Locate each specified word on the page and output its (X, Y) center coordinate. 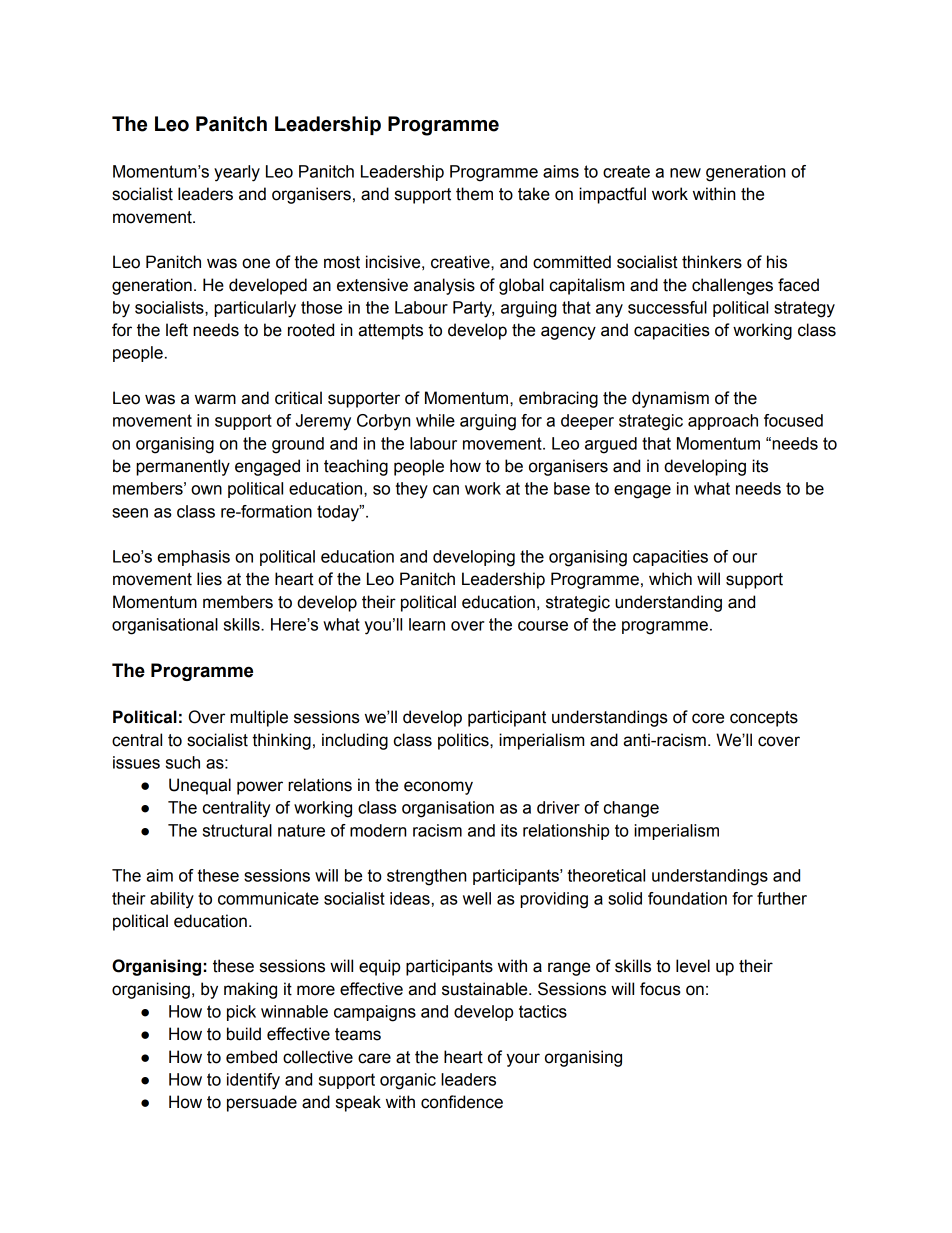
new (685, 173)
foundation (687, 898)
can (446, 490)
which (670, 579)
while (435, 420)
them (474, 194)
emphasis (193, 558)
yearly (237, 173)
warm (215, 399)
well (477, 898)
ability (172, 900)
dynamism (670, 399)
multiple (259, 718)
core (708, 718)
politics (464, 741)
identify (253, 1081)
